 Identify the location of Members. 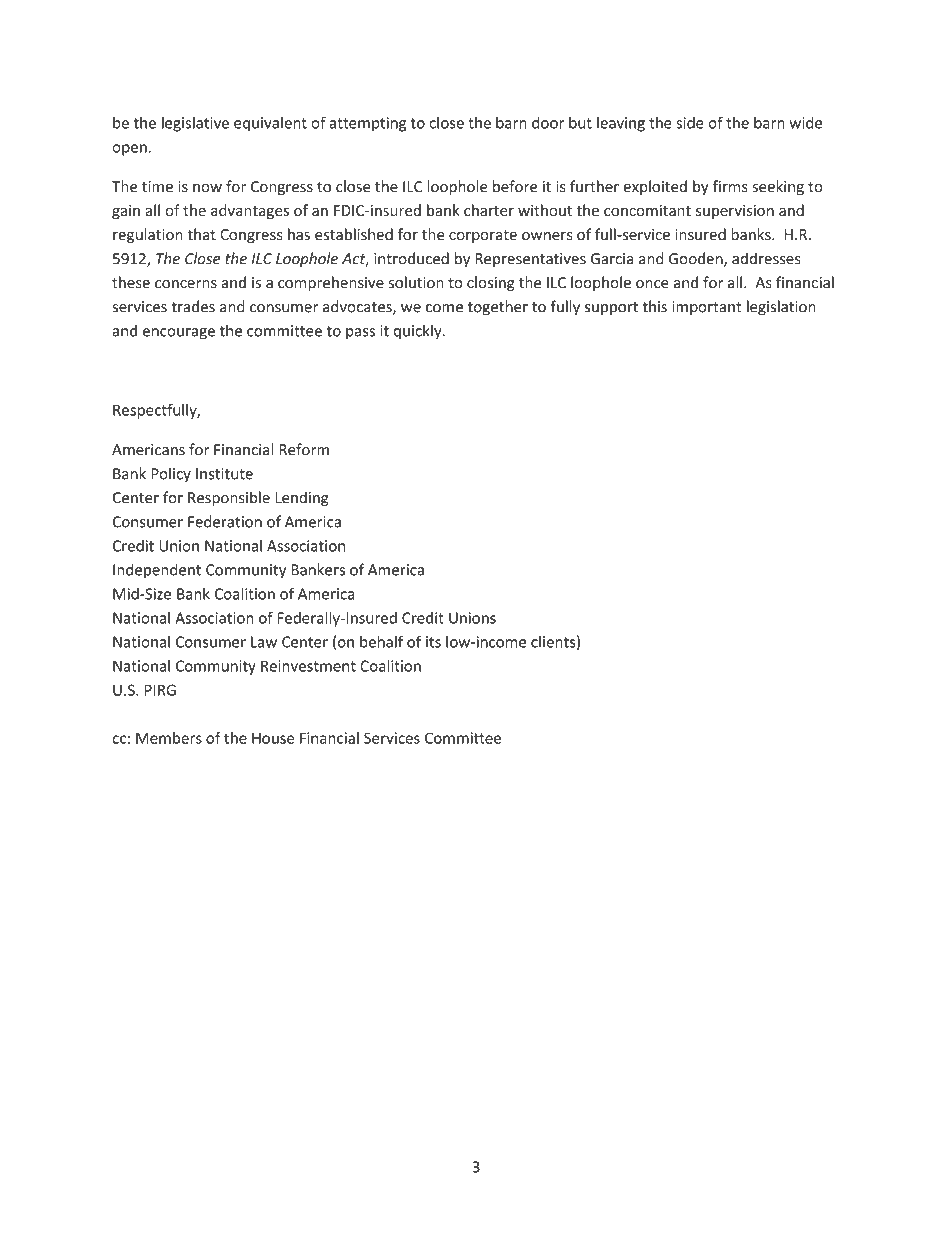
(169, 738).
